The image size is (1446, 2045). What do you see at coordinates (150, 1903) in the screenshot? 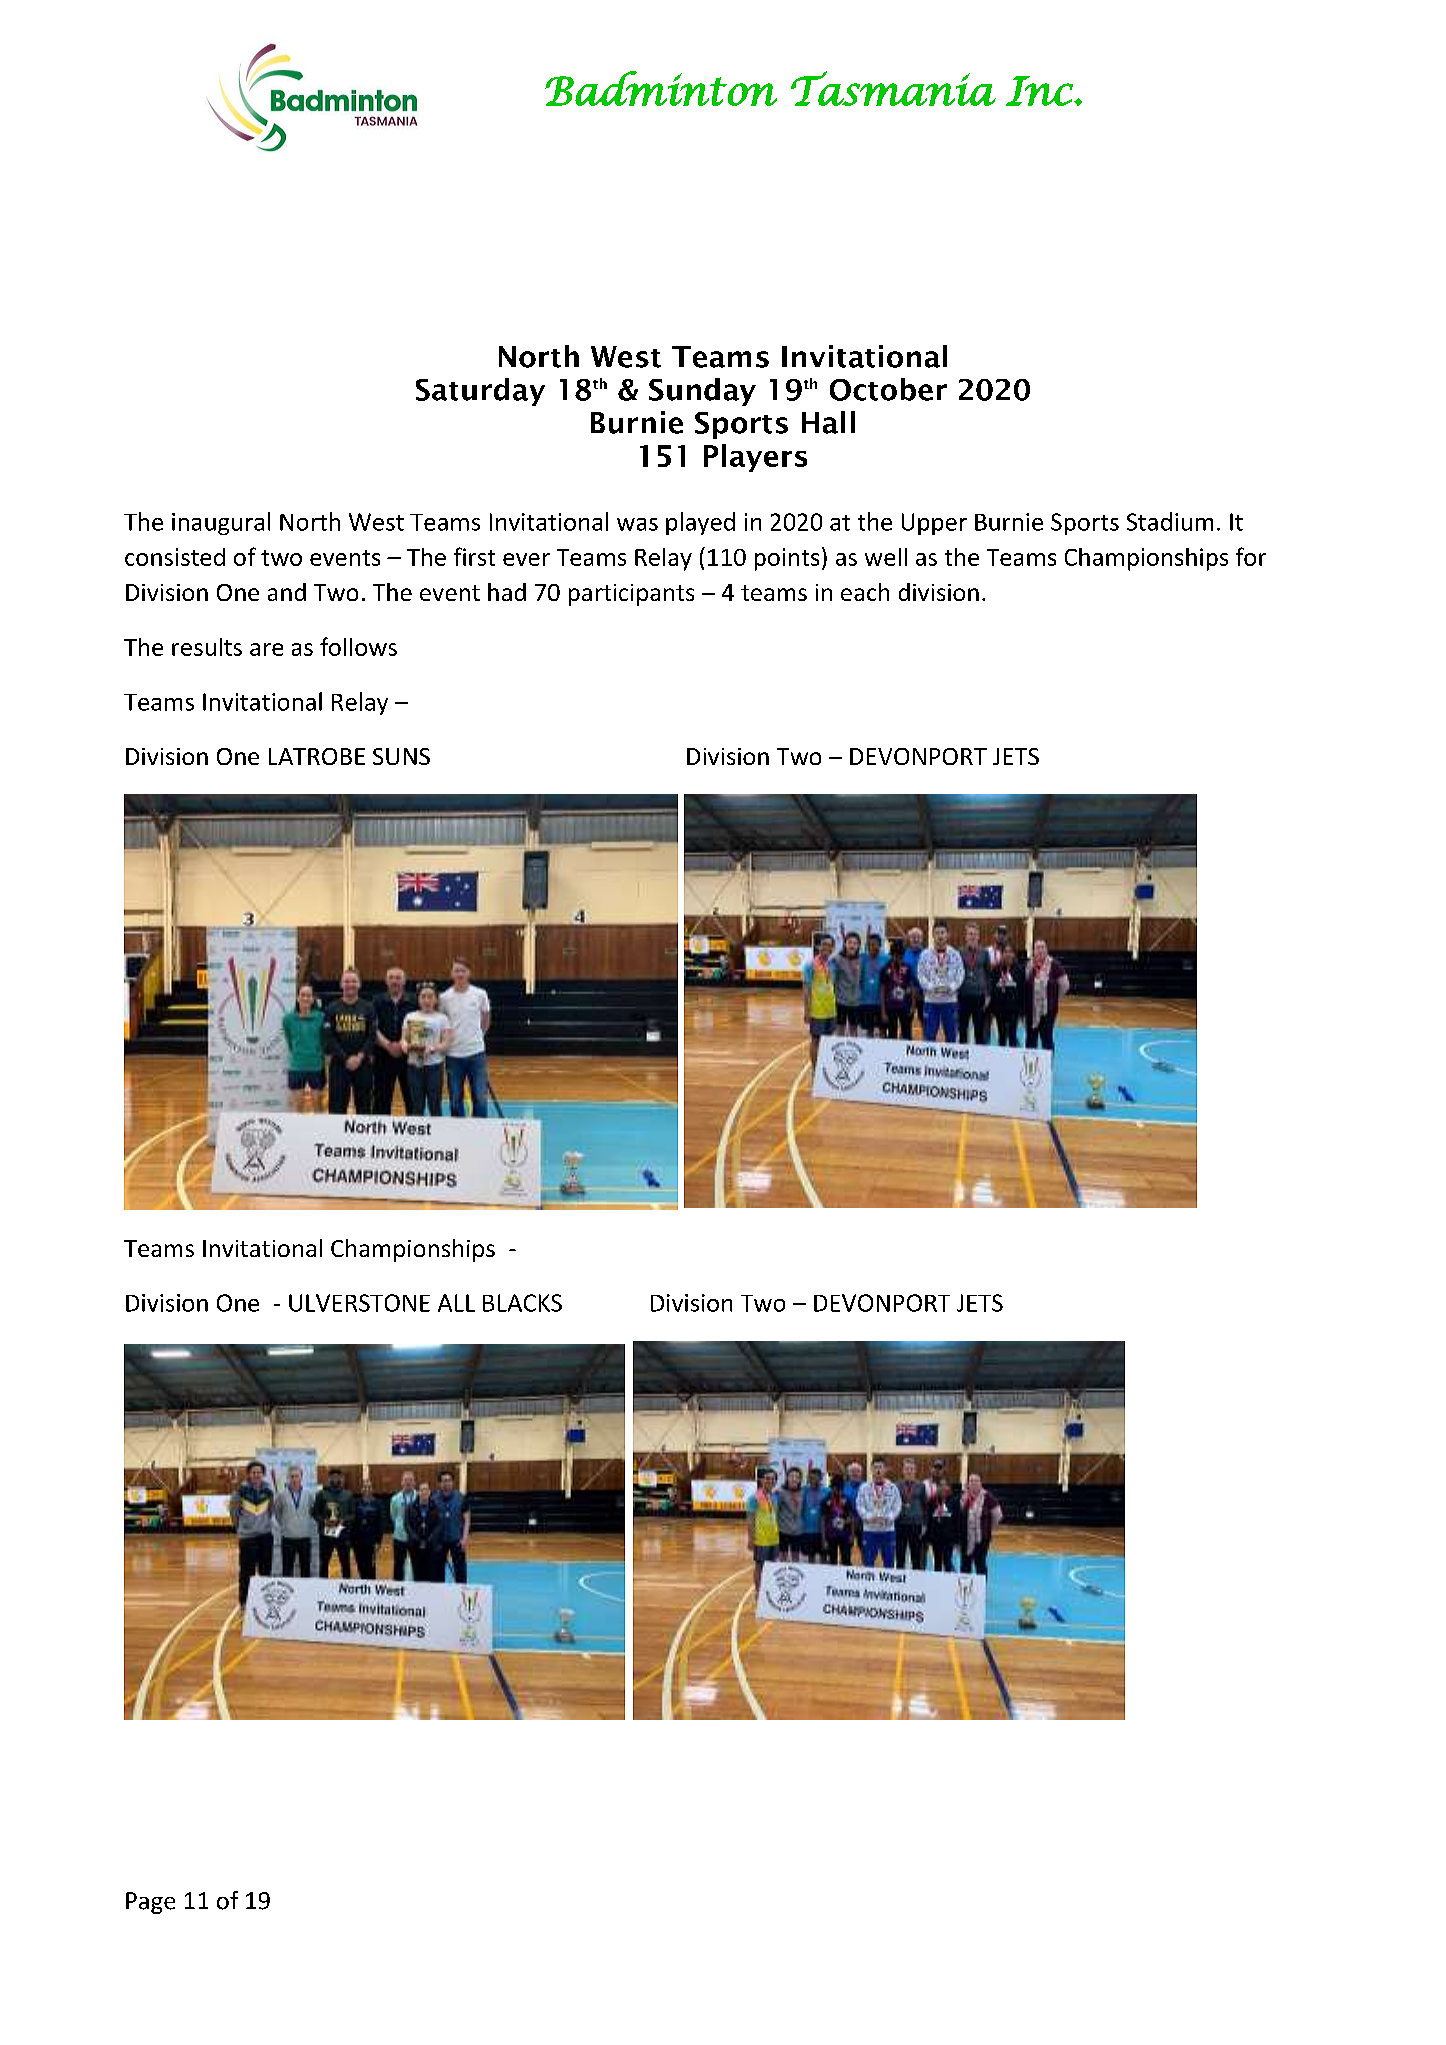
I see `Page` at bounding box center [150, 1903].
